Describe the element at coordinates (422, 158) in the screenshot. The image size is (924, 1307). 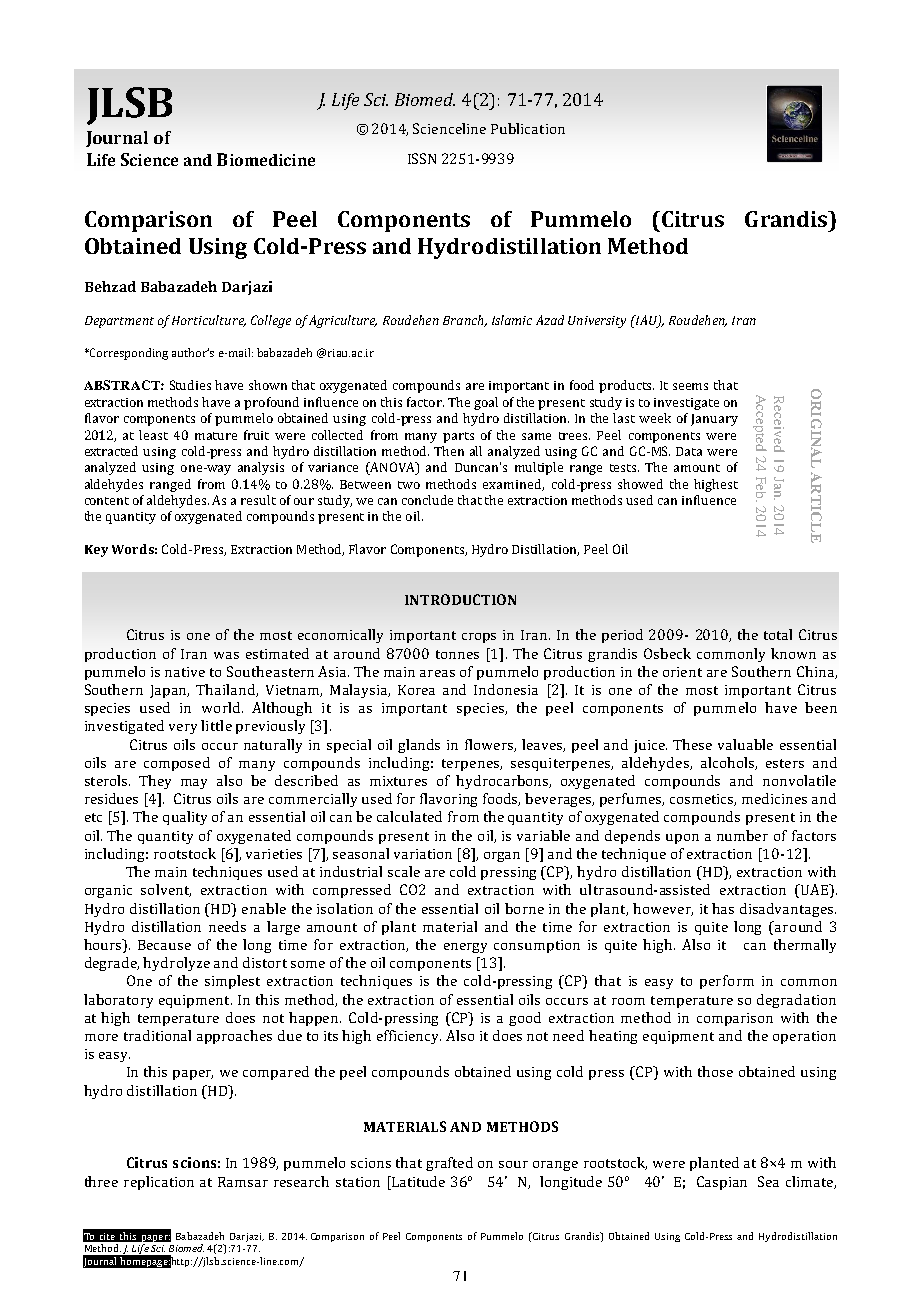
I see `ISSN` at that location.
